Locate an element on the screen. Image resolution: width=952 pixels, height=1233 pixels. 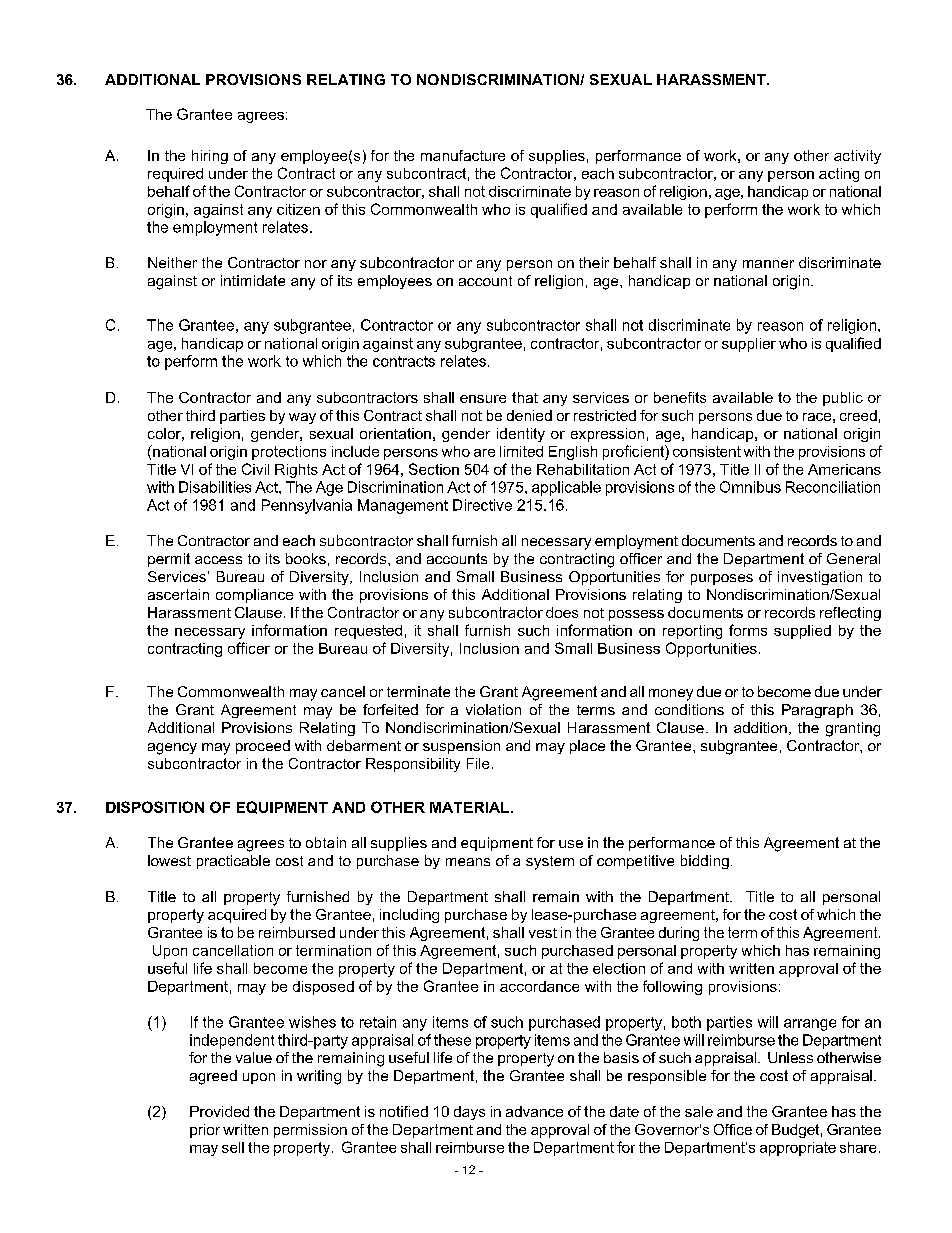
activity is located at coordinates (857, 157).
